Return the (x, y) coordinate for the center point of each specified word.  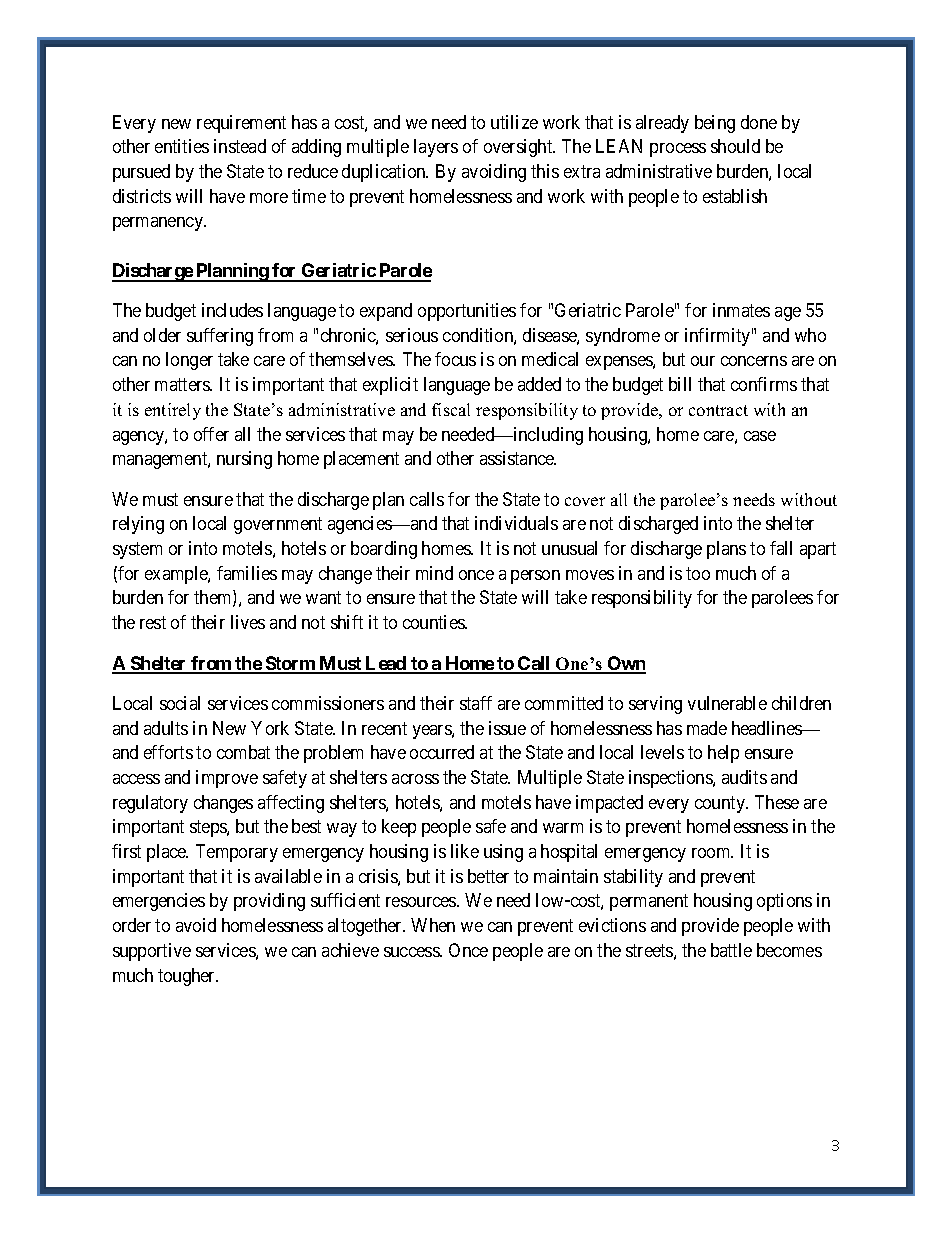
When (433, 925)
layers (436, 148)
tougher (188, 977)
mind (434, 573)
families (247, 573)
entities (182, 146)
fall (781, 548)
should (735, 146)
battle (731, 950)
